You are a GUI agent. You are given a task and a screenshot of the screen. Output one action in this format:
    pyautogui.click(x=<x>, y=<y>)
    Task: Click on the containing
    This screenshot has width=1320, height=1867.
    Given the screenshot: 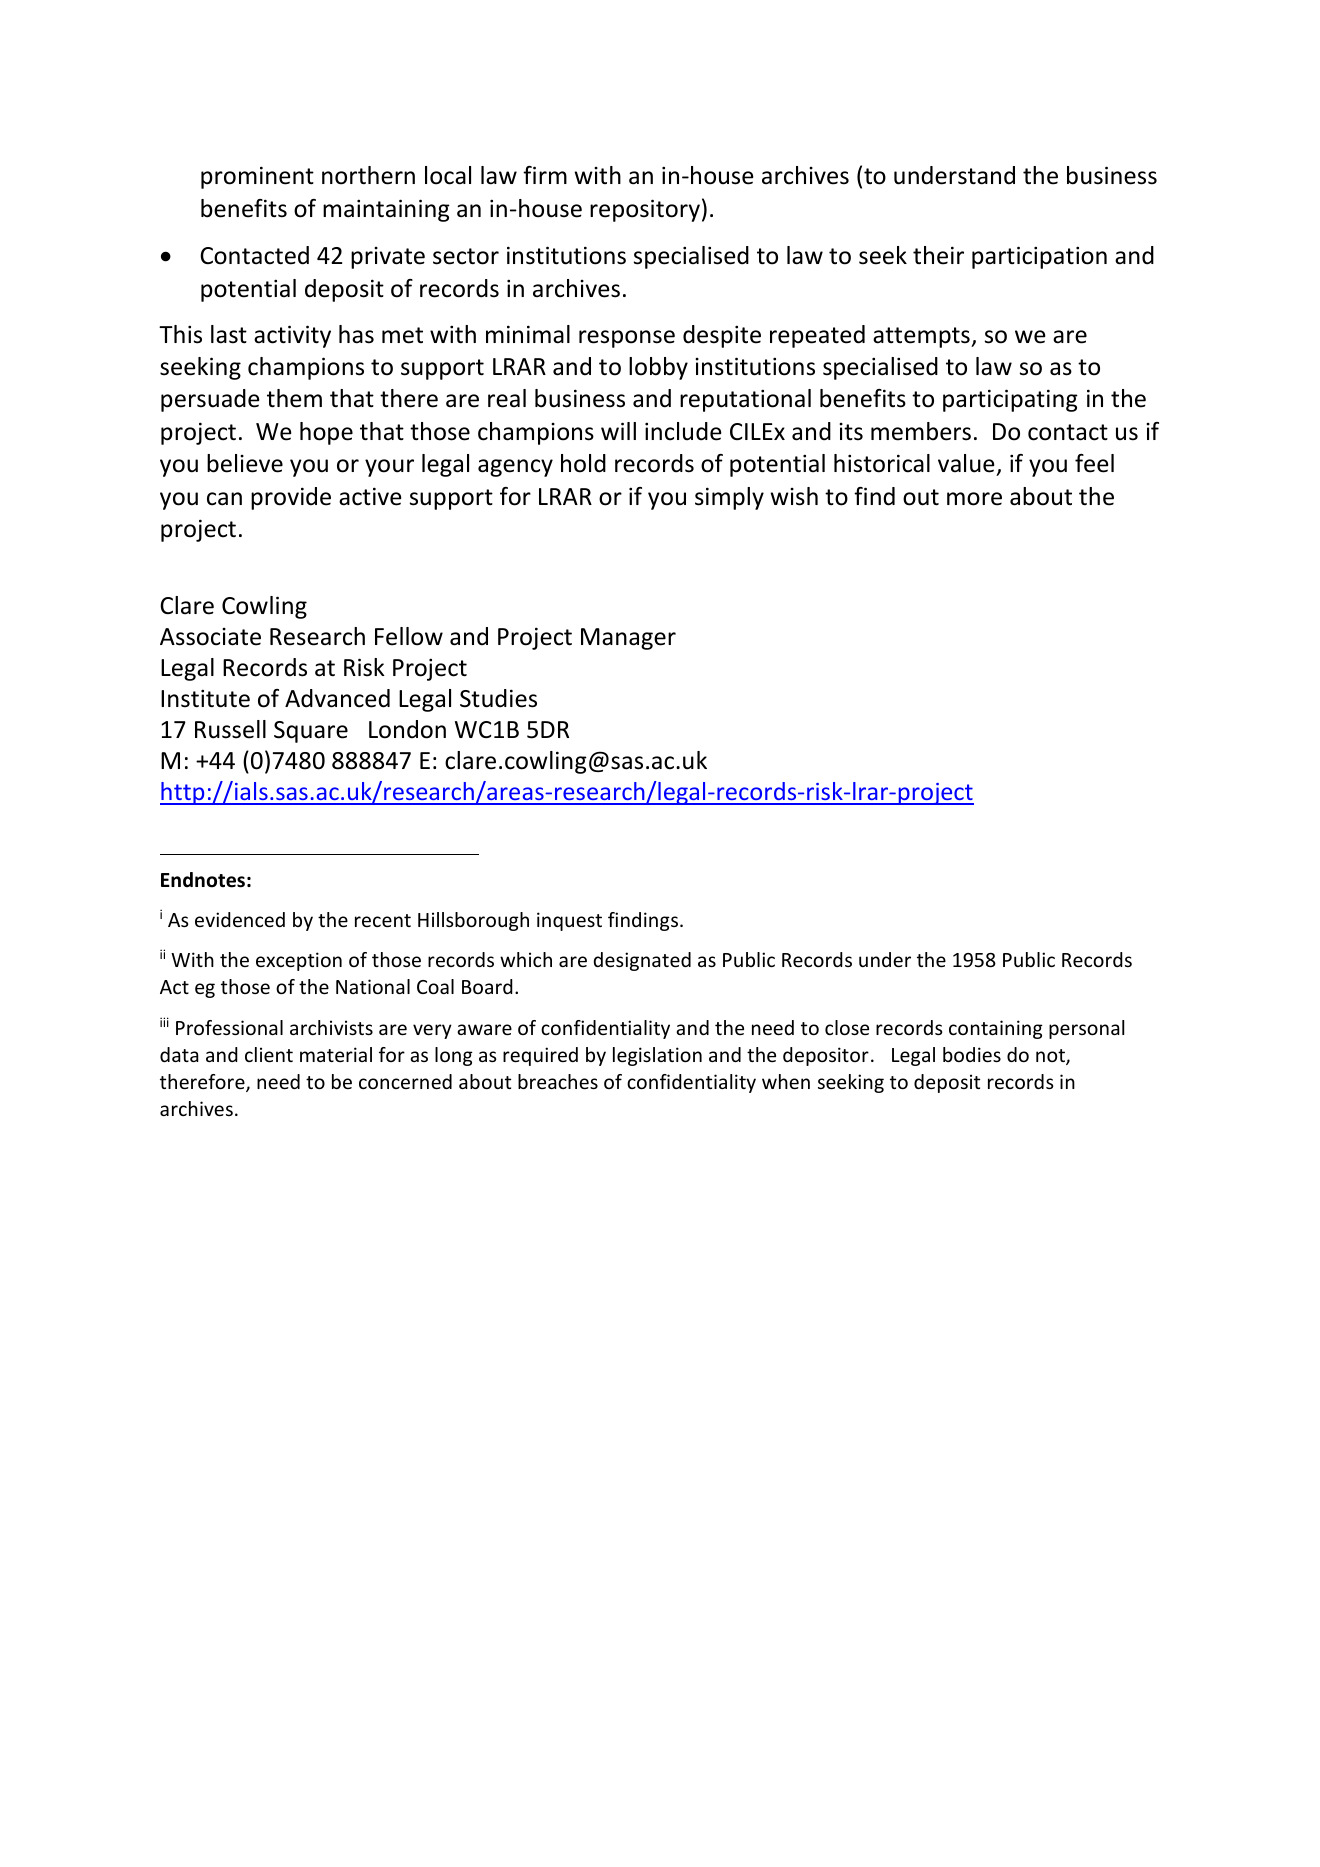 What is the action you would take?
    pyautogui.click(x=996, y=1029)
